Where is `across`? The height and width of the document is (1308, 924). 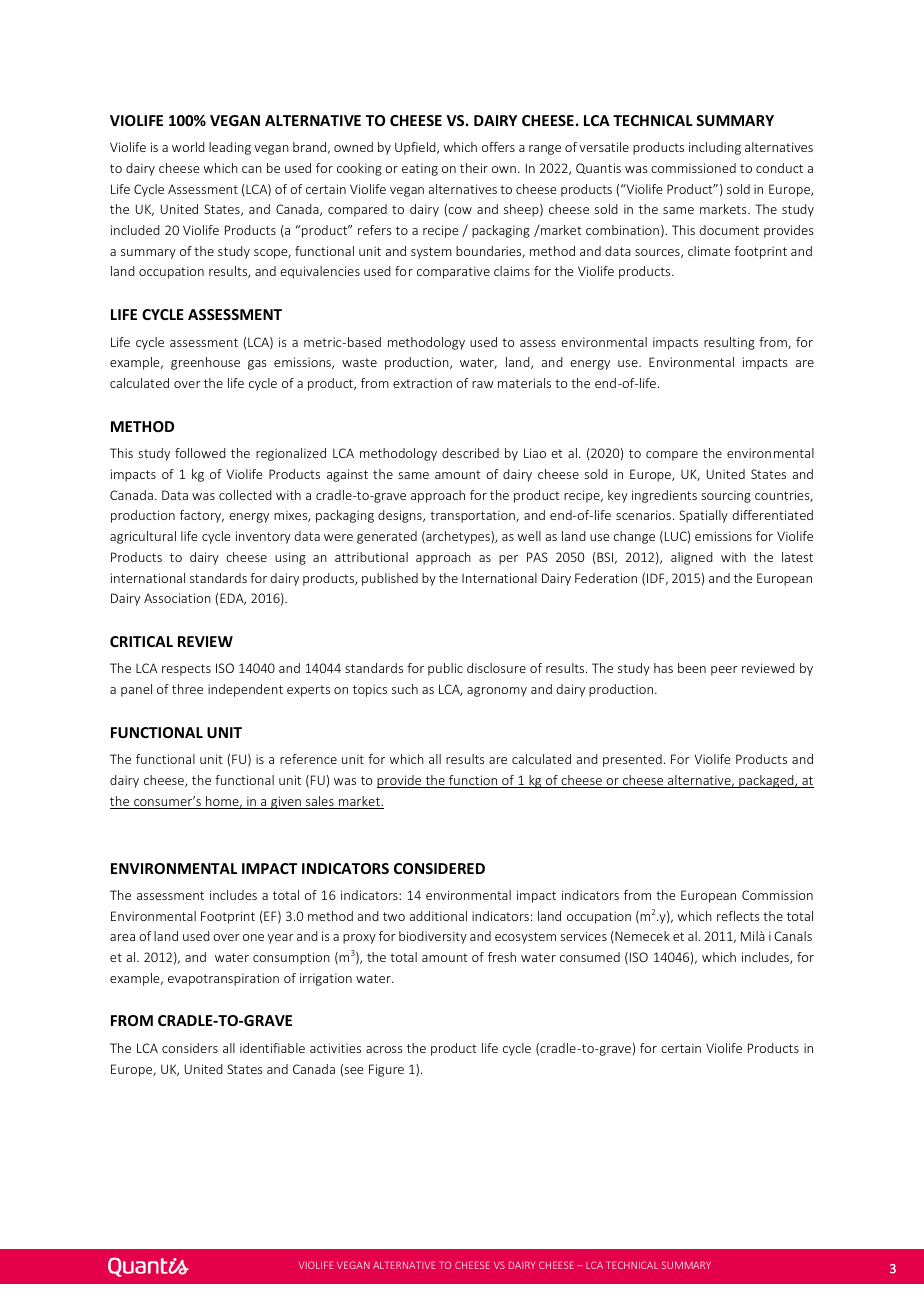
across is located at coordinates (384, 1049).
